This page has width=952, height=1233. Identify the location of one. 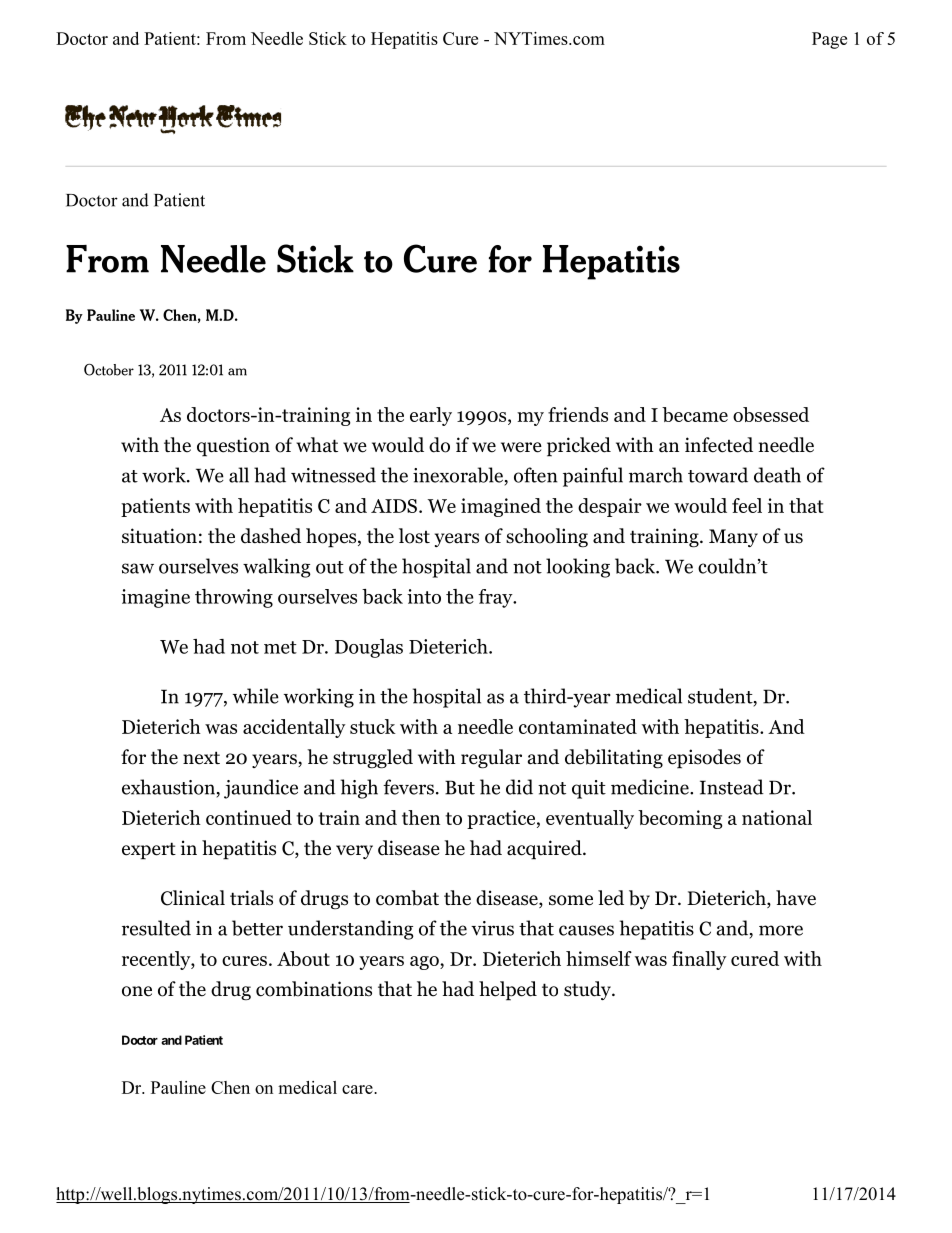
(137, 991).
